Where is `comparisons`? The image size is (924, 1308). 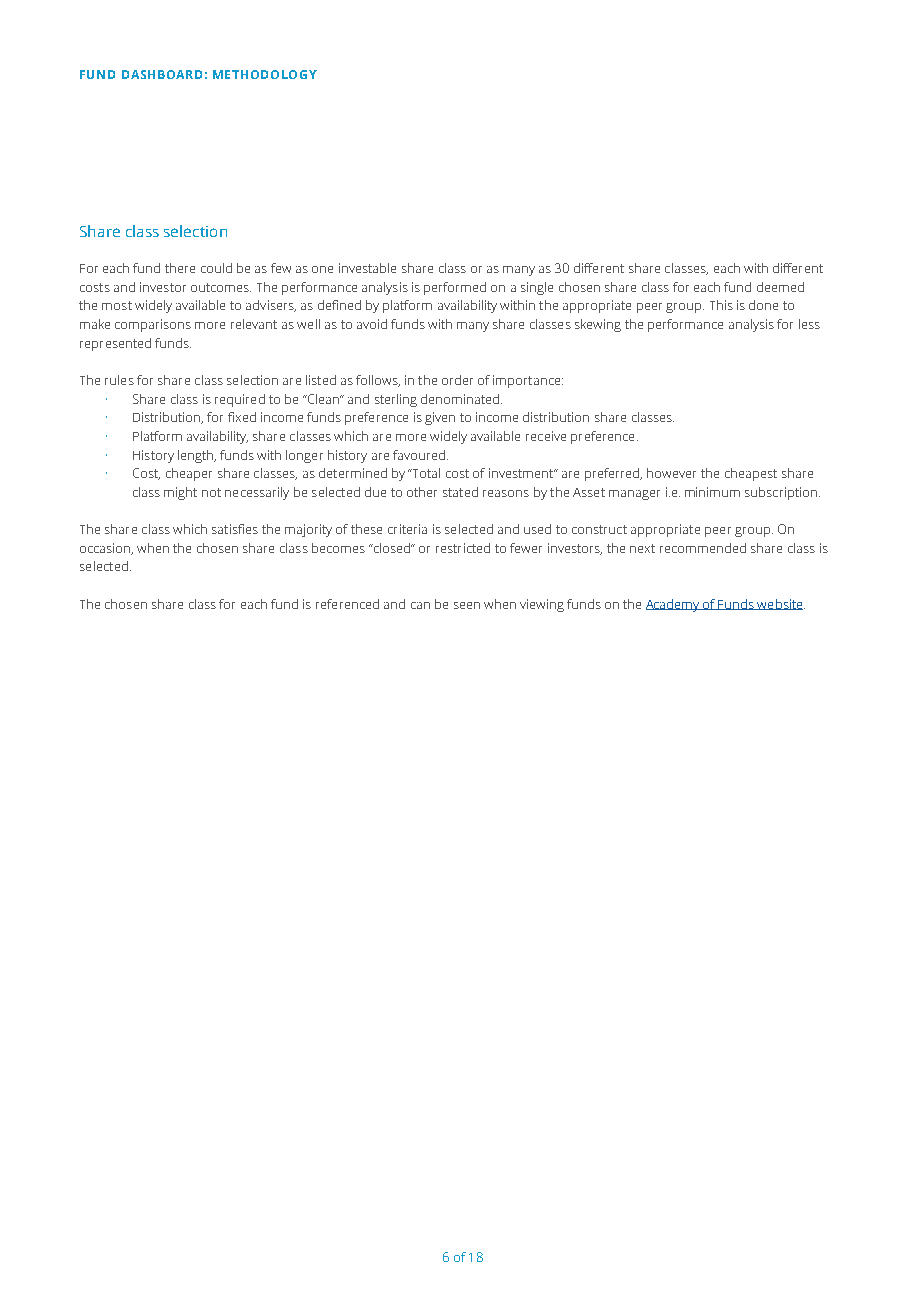 comparisons is located at coordinates (153, 325).
